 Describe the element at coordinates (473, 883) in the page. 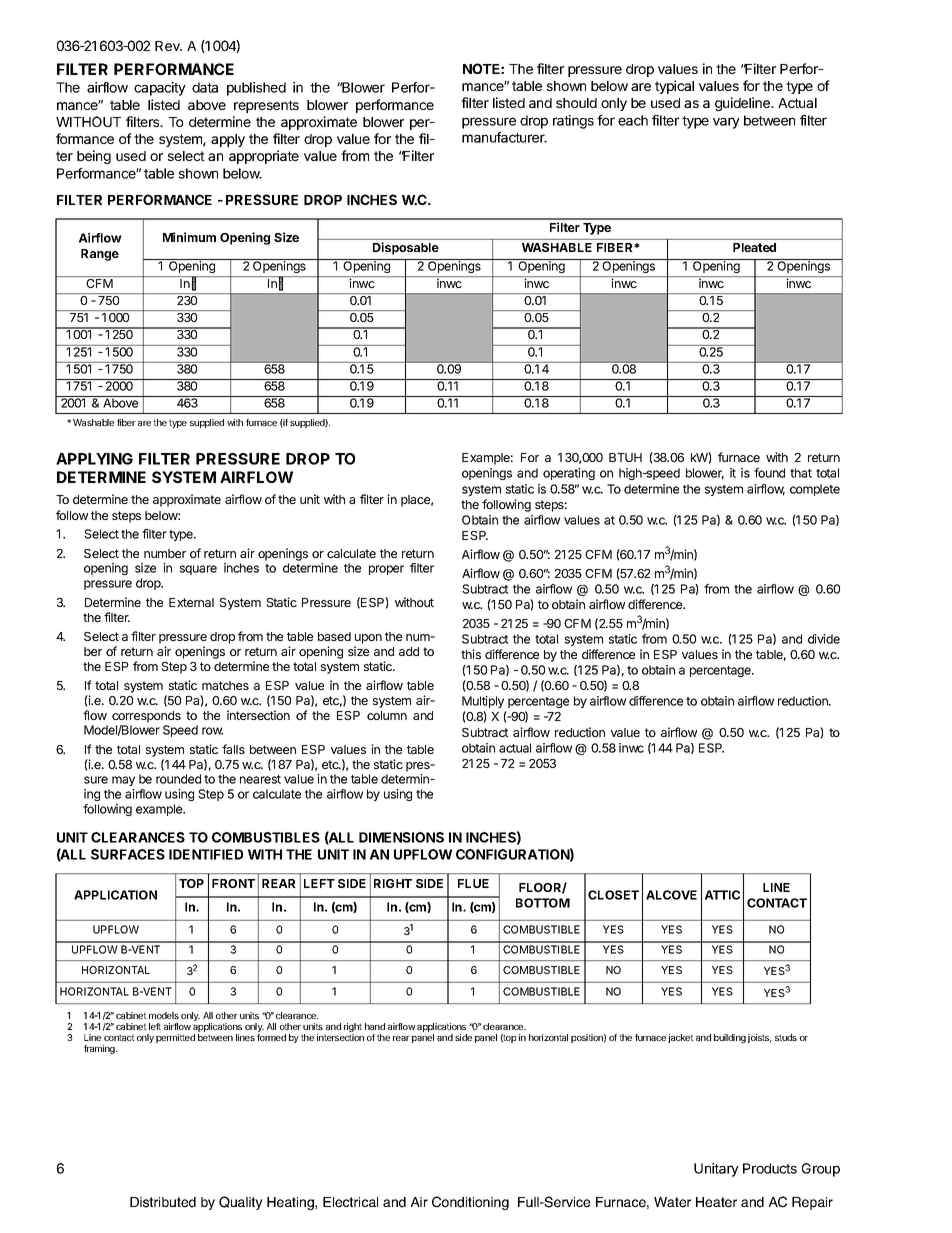

I see `FLUE` at that location.
